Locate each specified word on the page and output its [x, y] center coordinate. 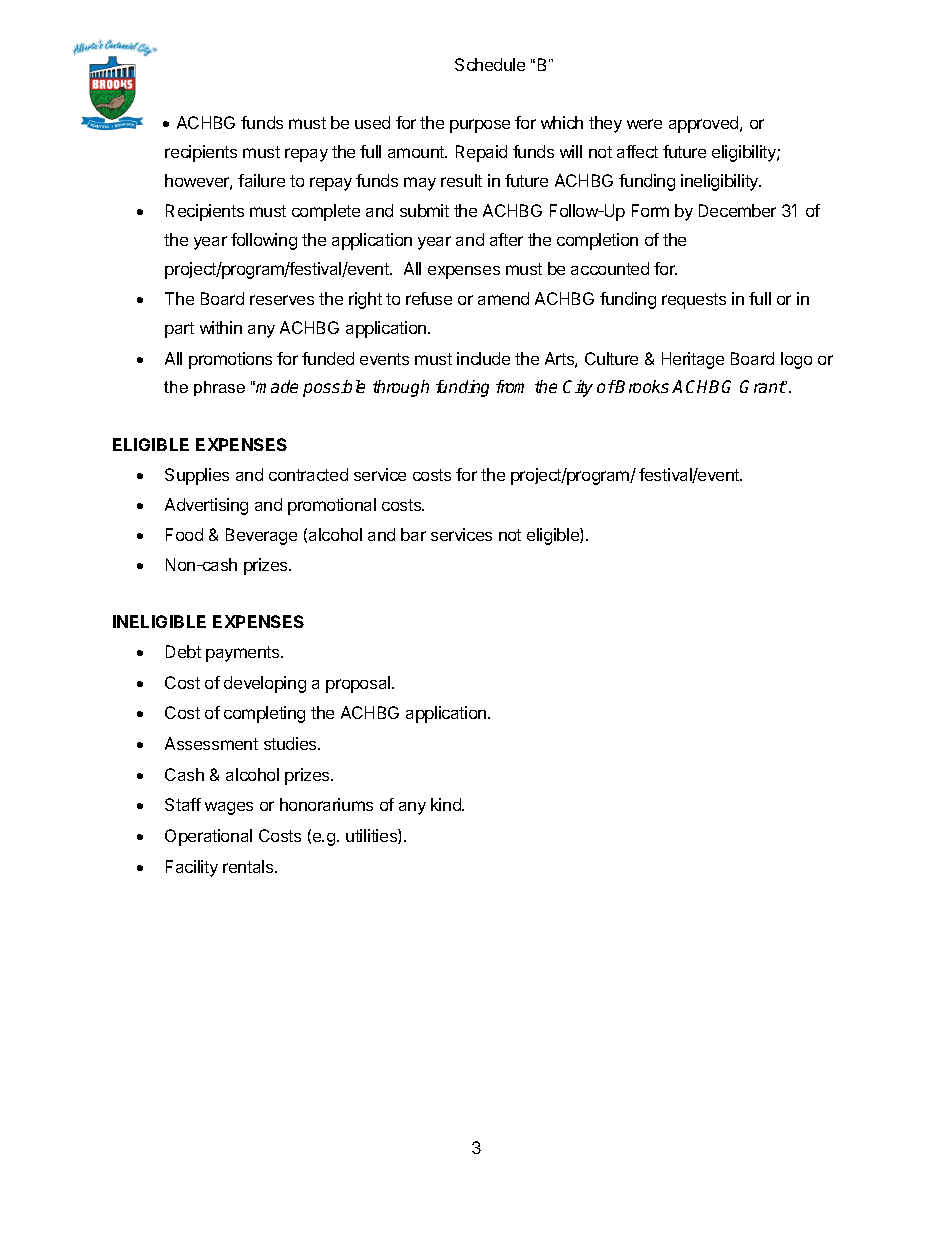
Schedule [490, 64]
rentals [249, 866]
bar [413, 534]
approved [705, 124]
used [372, 122]
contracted [308, 474]
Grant [763, 386]
